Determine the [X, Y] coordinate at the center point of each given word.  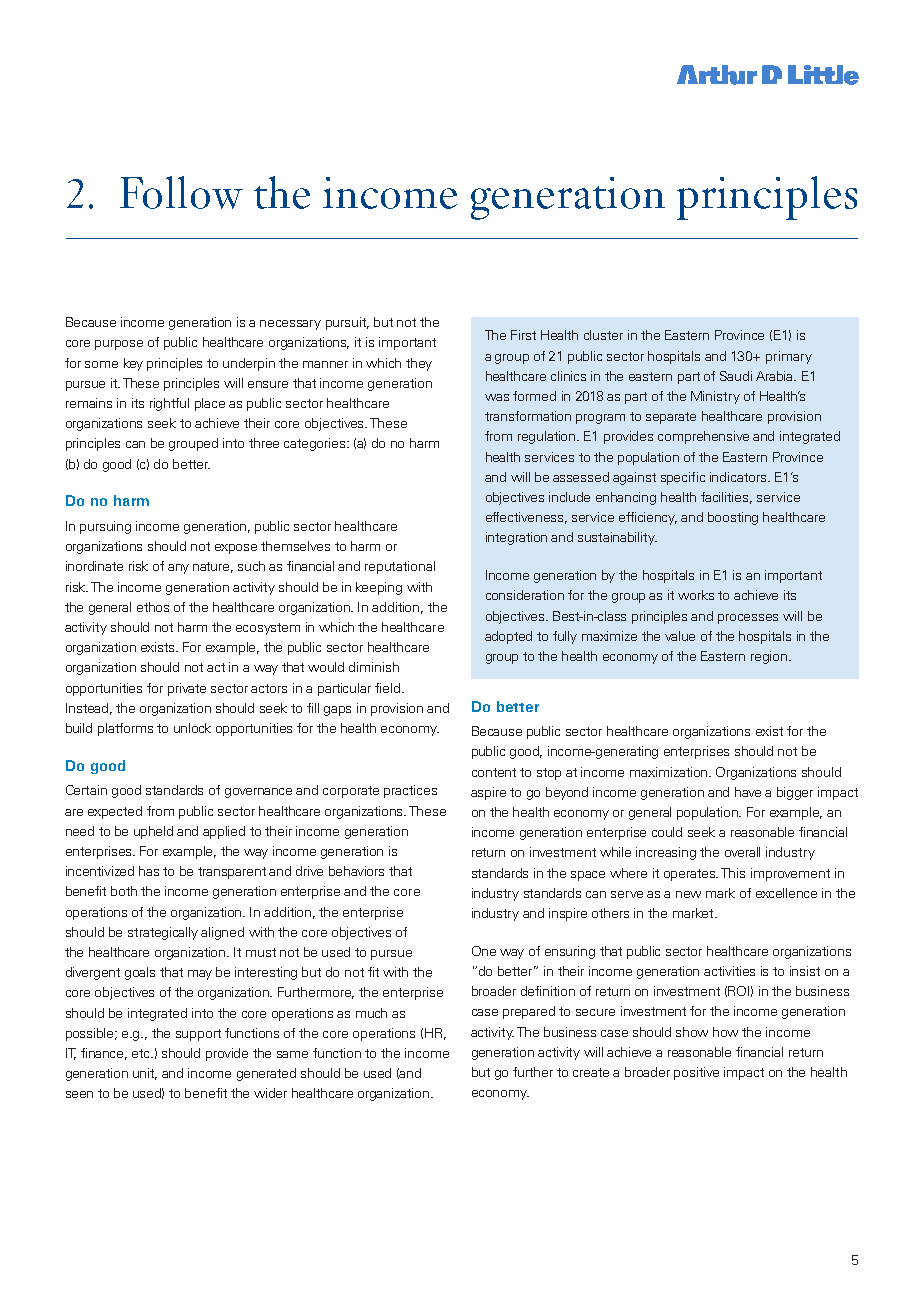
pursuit [347, 323]
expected [115, 812]
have [748, 792]
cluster [603, 335]
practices [410, 791]
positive [696, 1073]
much [371, 1013]
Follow [181, 192]
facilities [726, 498]
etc [142, 1053]
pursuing [105, 527]
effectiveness [526, 518]
